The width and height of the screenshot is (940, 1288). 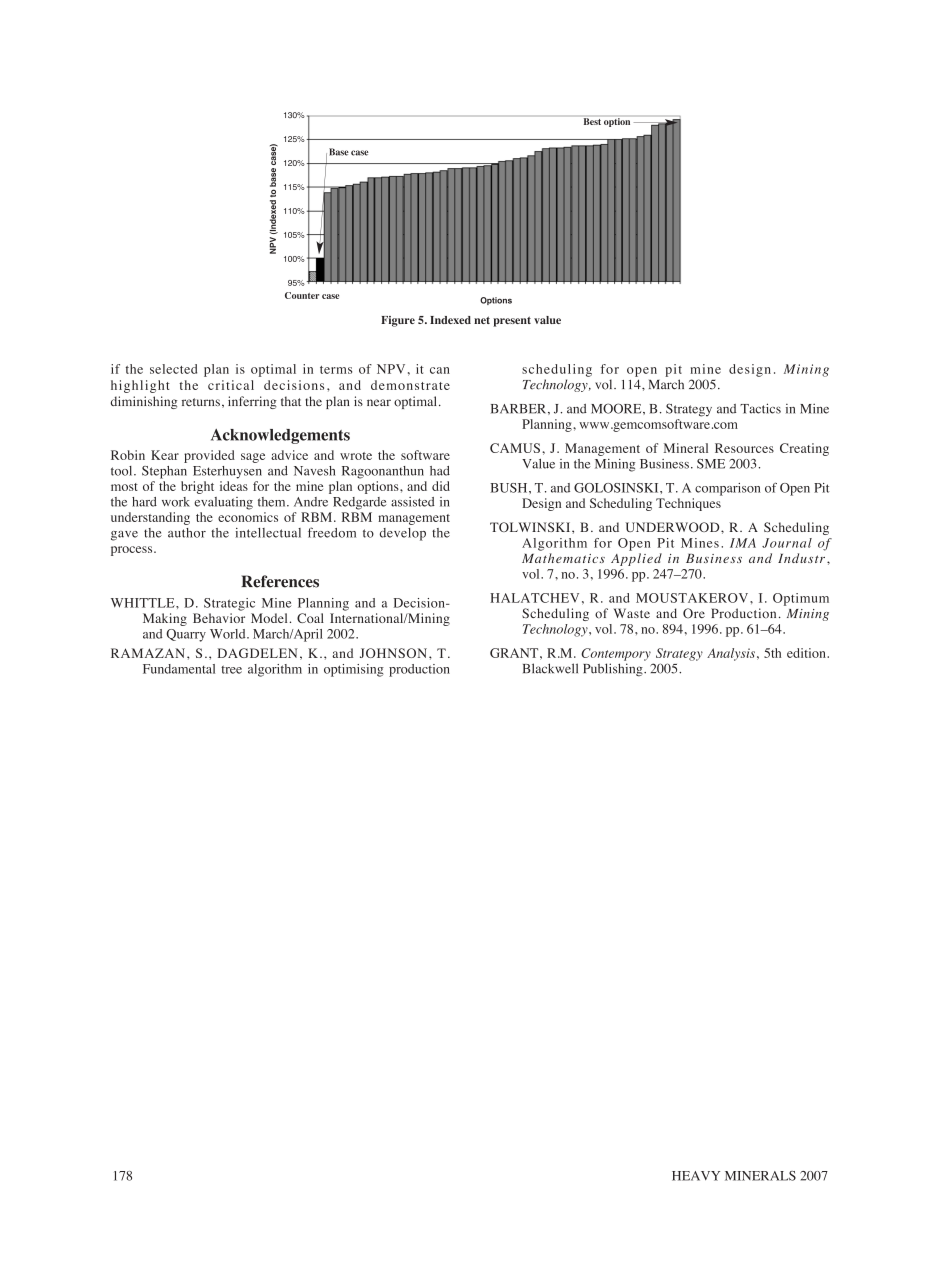 I want to click on HEAVY, so click(x=696, y=1176).
